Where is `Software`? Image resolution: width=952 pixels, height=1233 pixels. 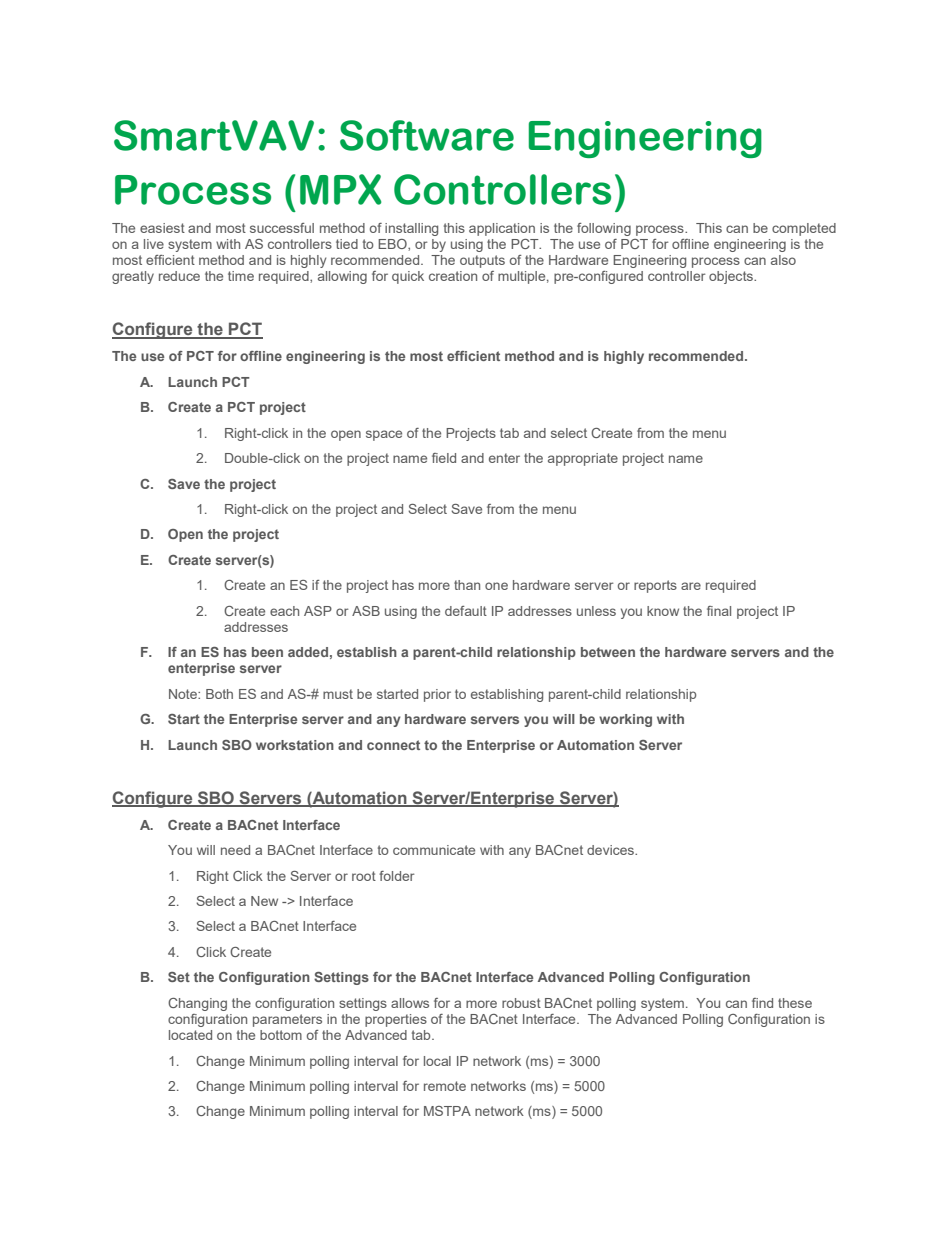
Software is located at coordinates (427, 135).
